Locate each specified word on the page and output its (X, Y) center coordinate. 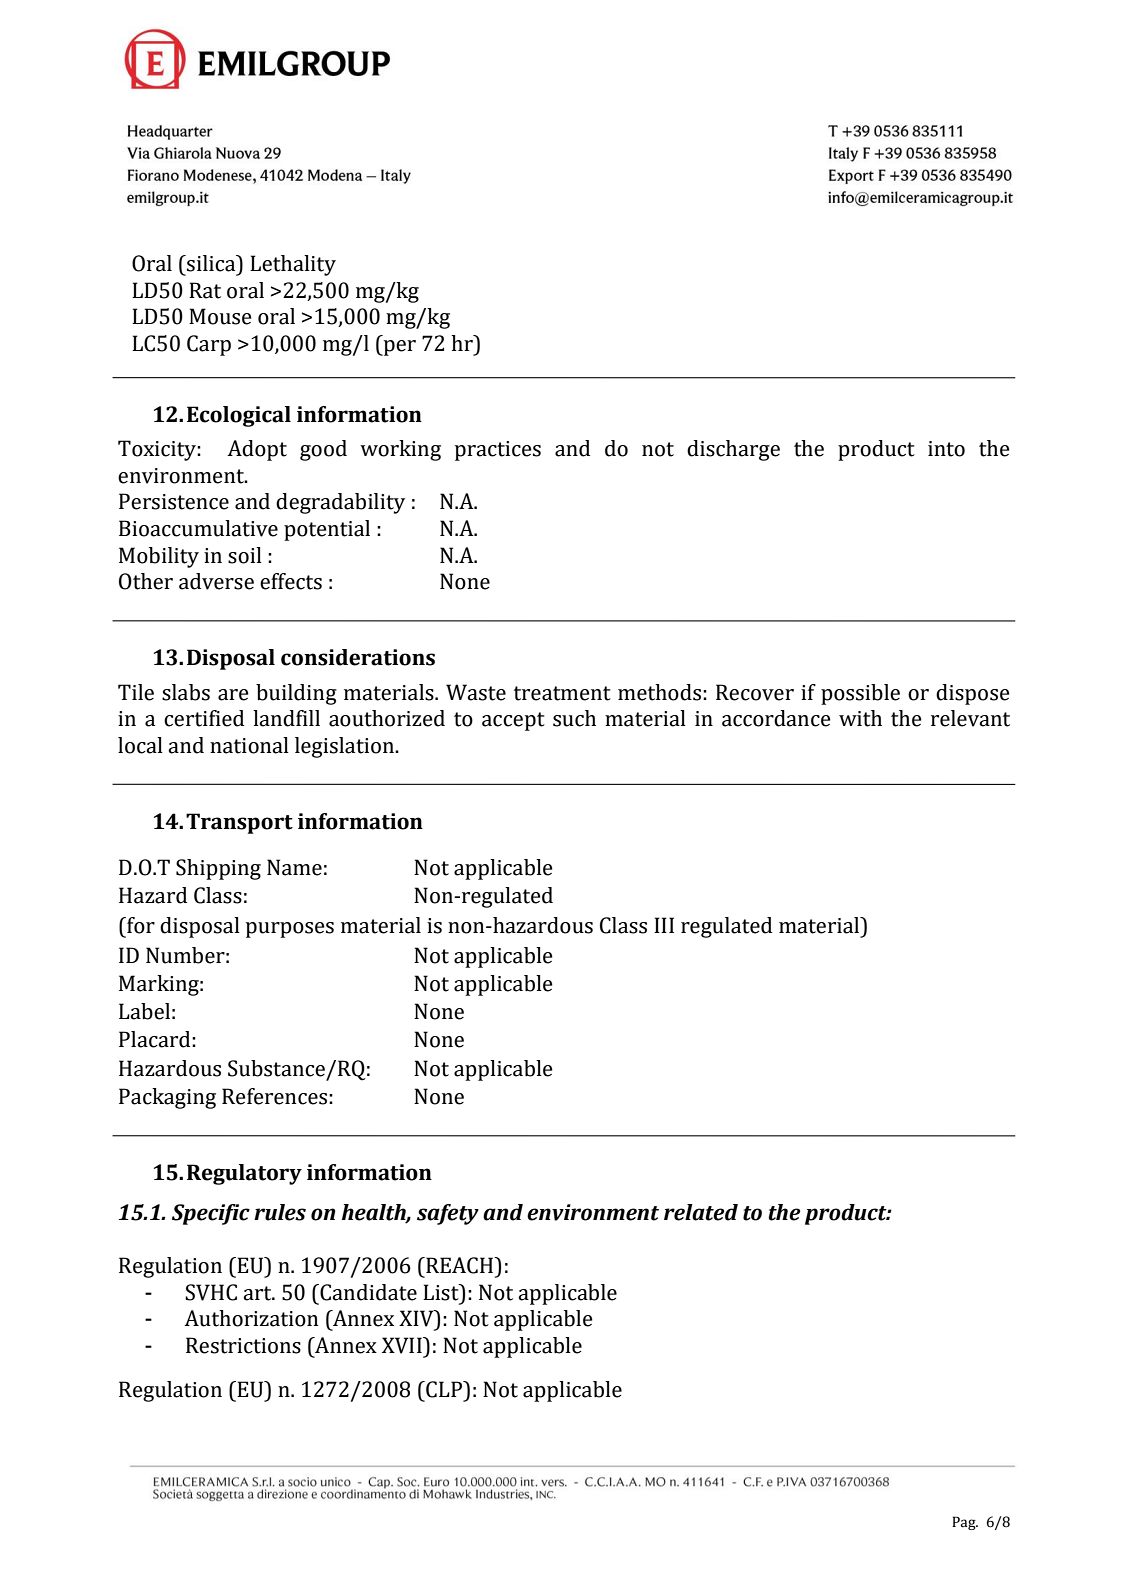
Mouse (220, 316)
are (233, 695)
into (946, 449)
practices (498, 451)
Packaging (167, 1098)
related (701, 1212)
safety (448, 1214)
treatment (562, 693)
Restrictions (243, 1345)
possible (860, 694)
